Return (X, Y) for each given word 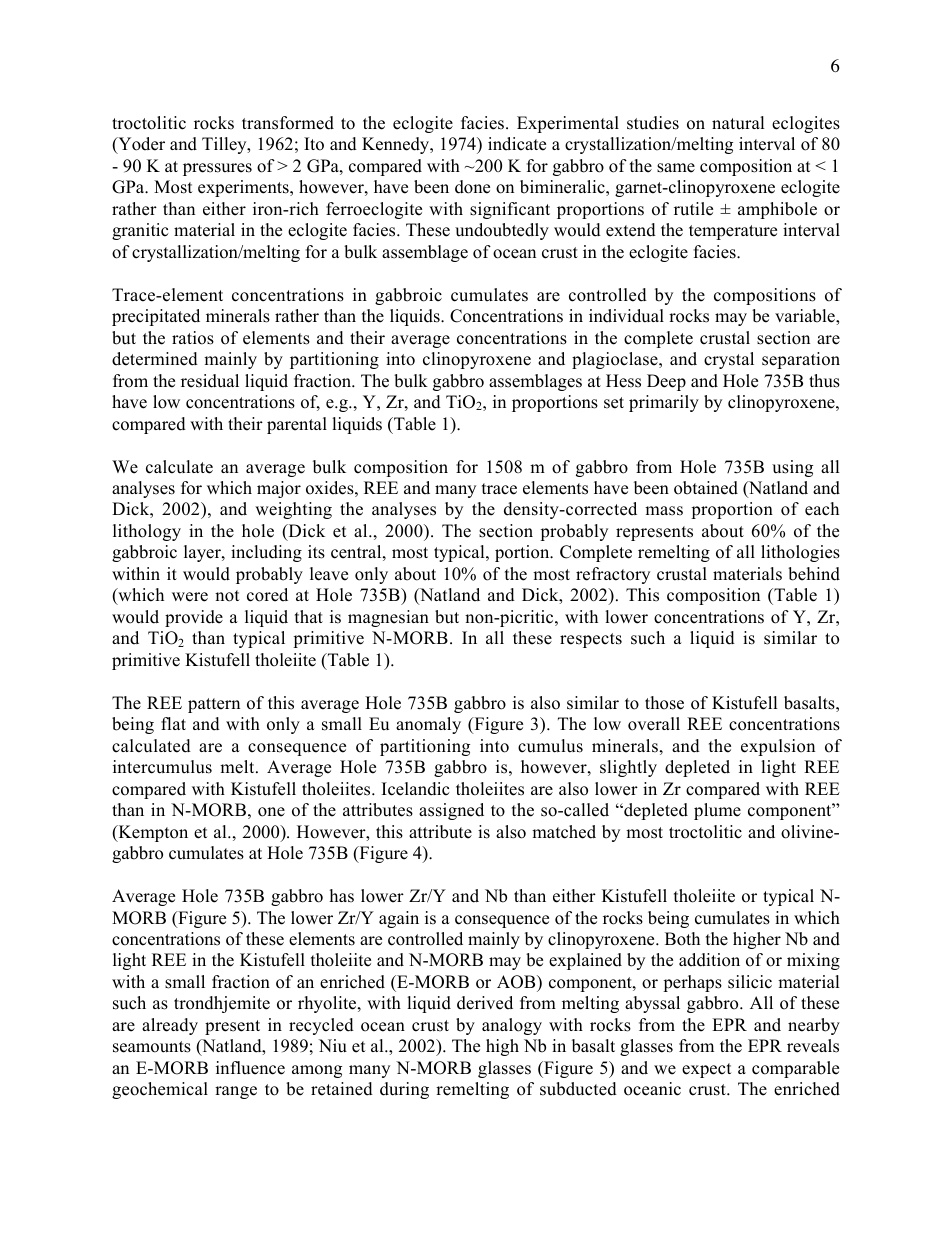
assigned (451, 811)
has (342, 896)
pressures (217, 169)
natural (738, 123)
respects (591, 640)
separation (801, 360)
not (227, 596)
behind (814, 574)
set (614, 403)
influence (250, 1068)
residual (210, 381)
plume (717, 811)
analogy (512, 1026)
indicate (517, 144)
